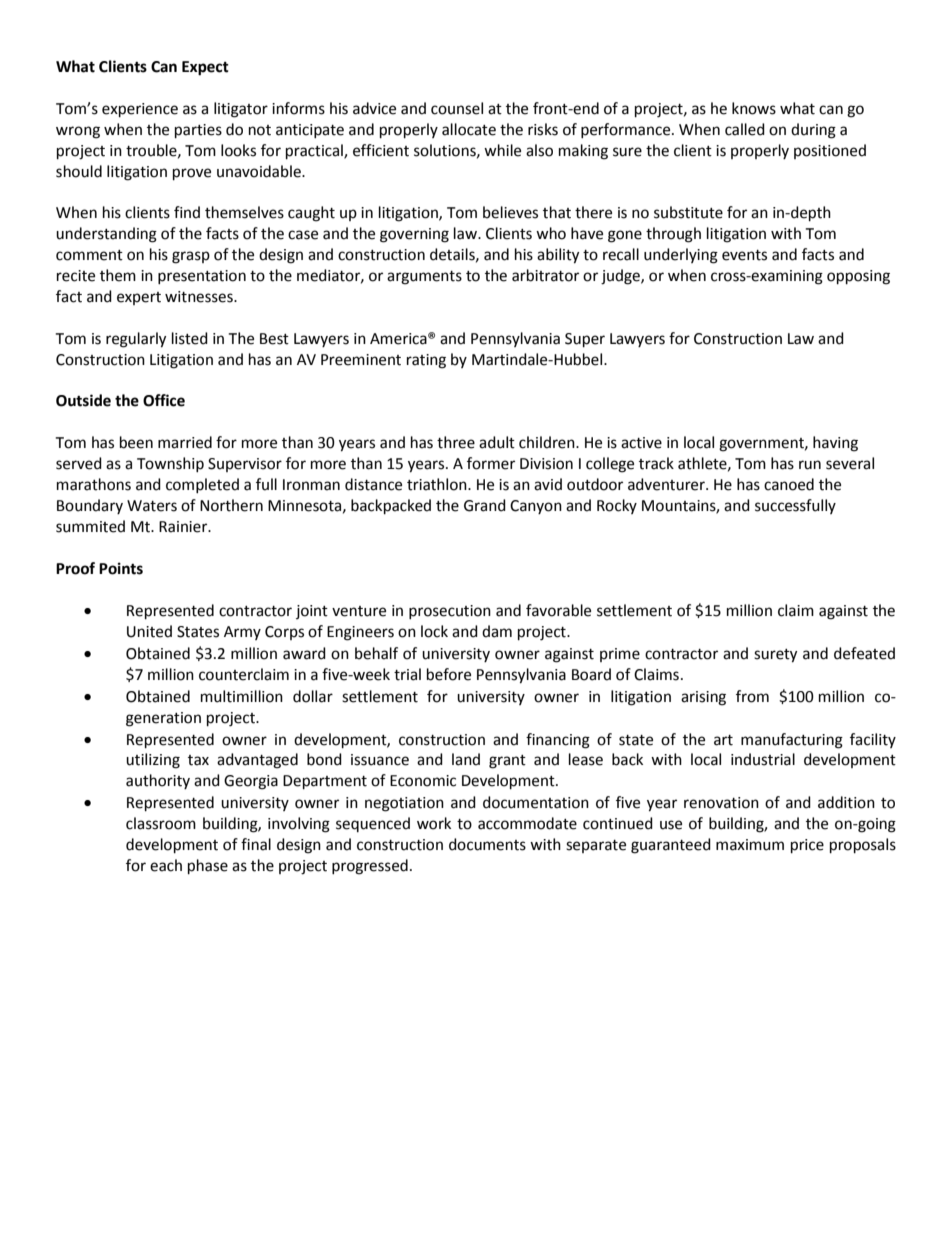 The width and height of the screenshot is (952, 1233). What do you see at coordinates (121, 568) in the screenshot?
I see `Points` at bounding box center [121, 568].
